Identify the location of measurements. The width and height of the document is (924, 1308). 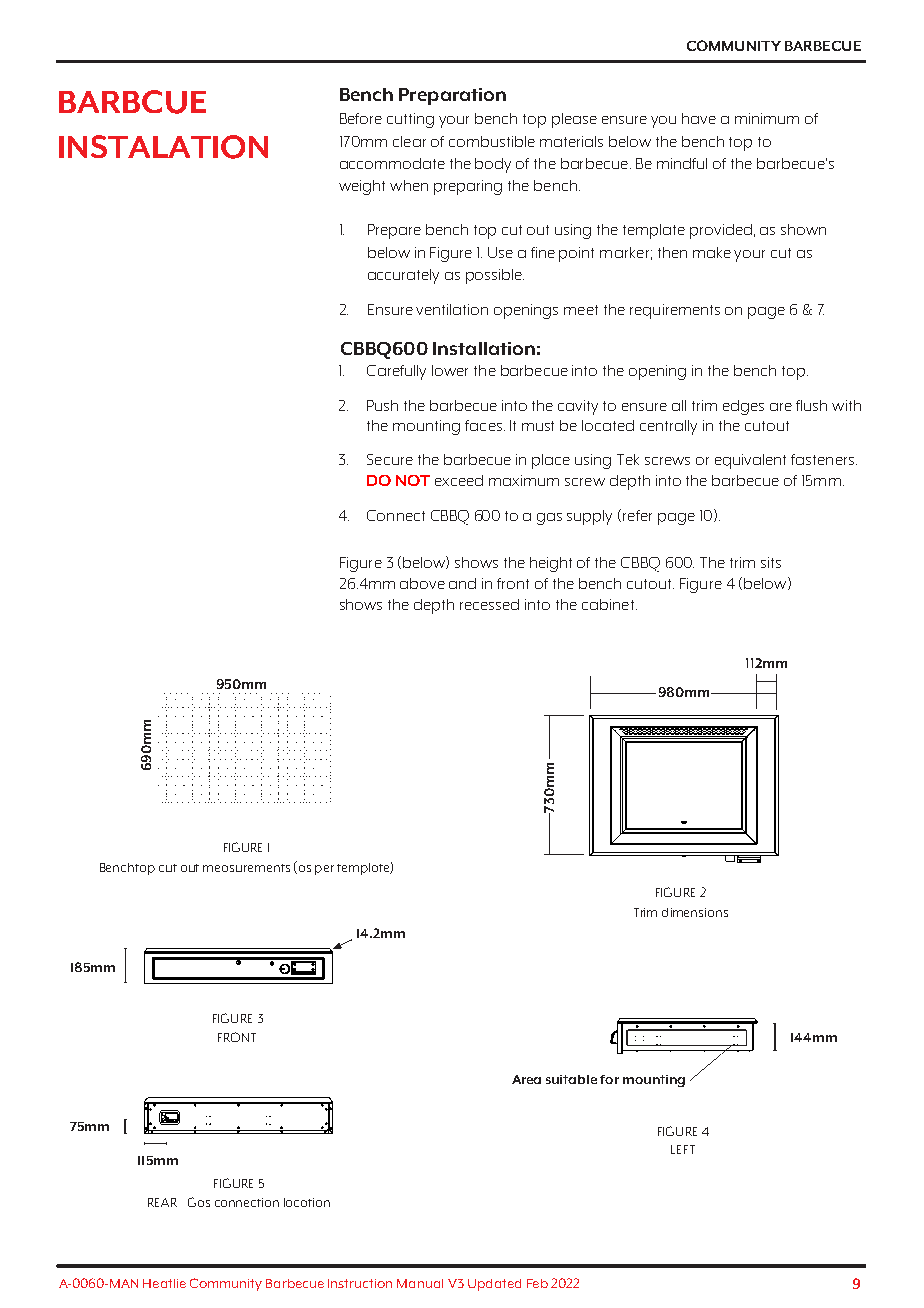
(246, 868).
